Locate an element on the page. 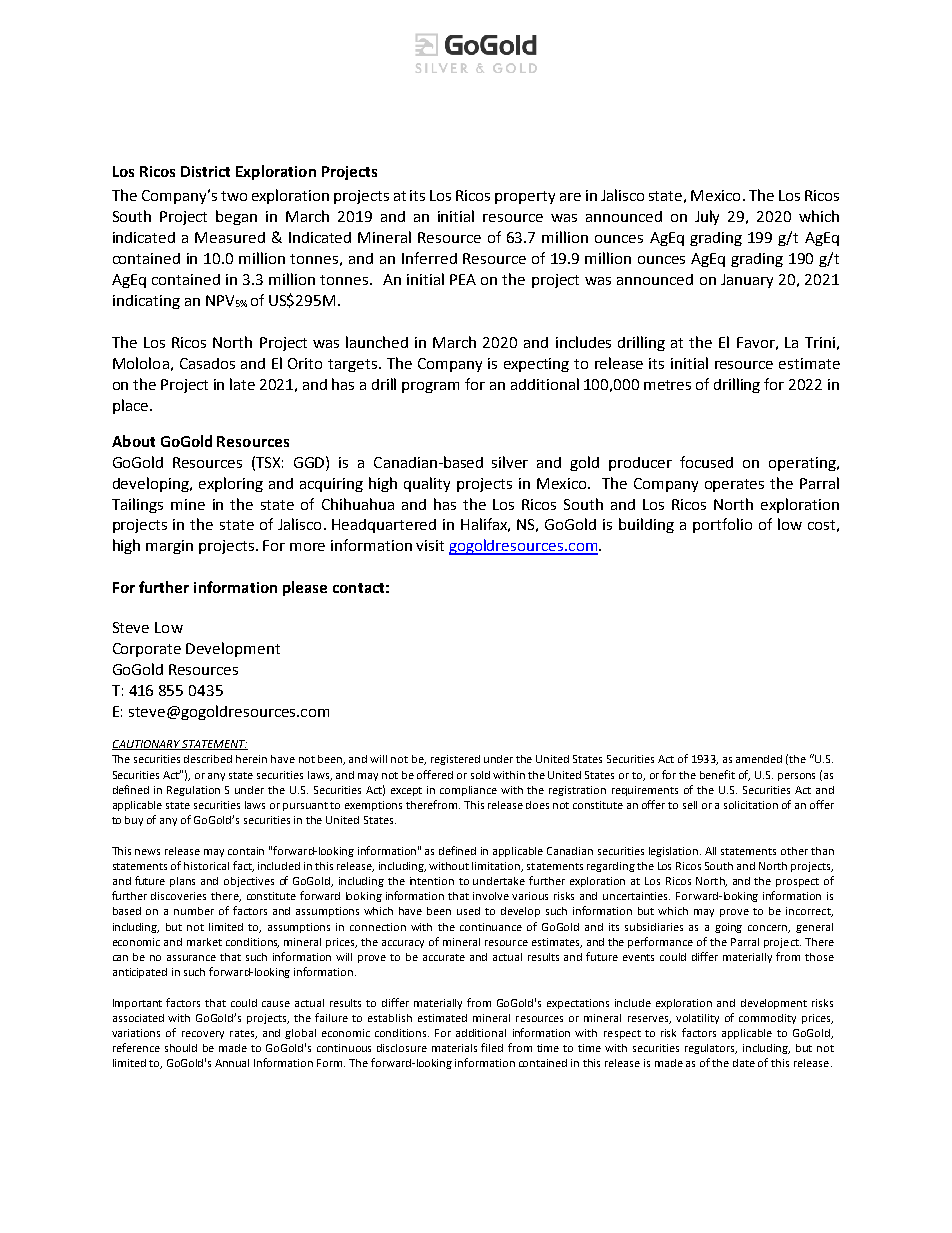 Image resolution: width=952 pixels, height=1233 pixels. late is located at coordinates (242, 384).
